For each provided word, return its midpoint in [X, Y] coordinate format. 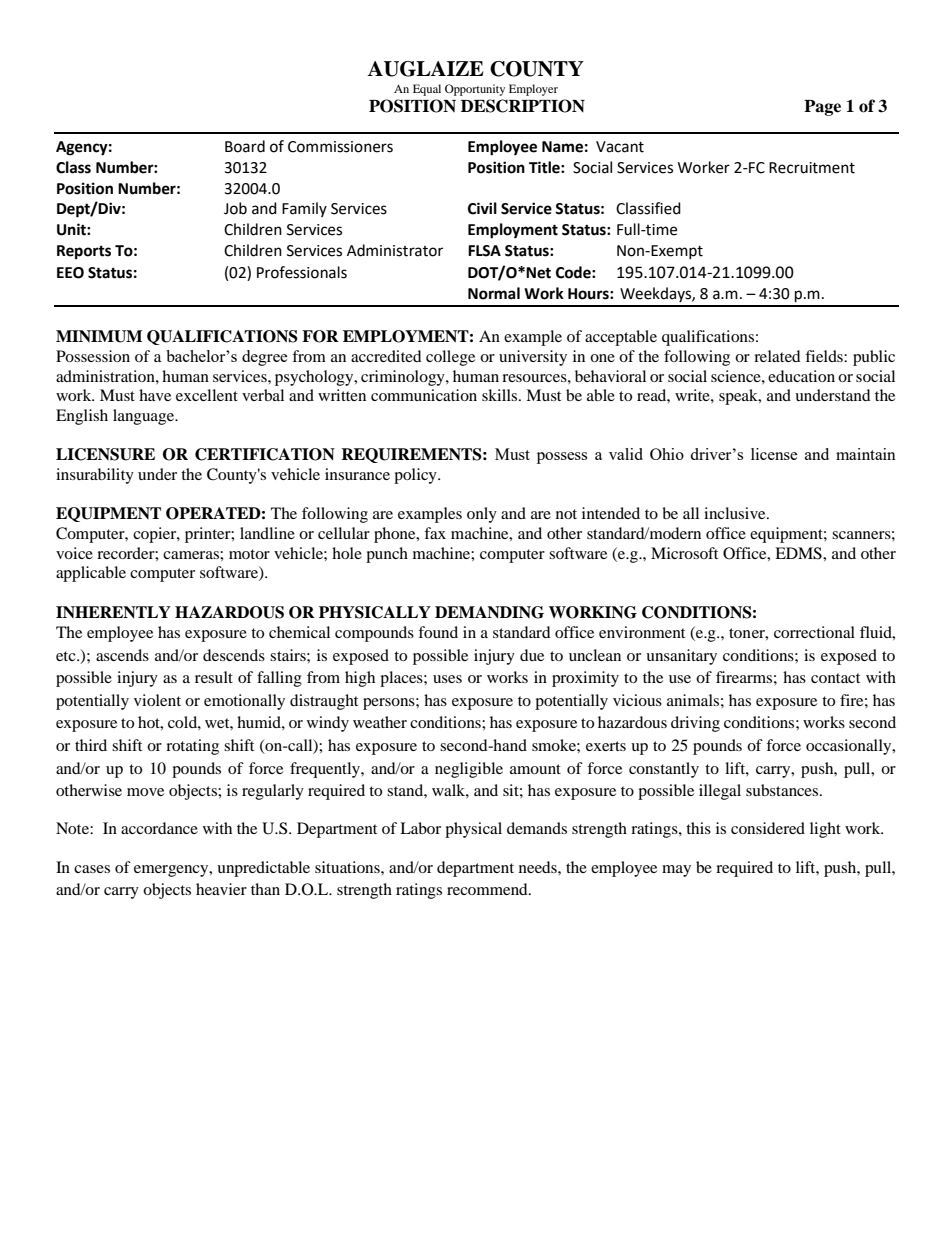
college [450, 358]
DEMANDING [489, 612]
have [155, 395]
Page [822, 108]
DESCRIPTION [523, 106]
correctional [814, 632]
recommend [488, 889]
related [777, 356]
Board [245, 146]
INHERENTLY [113, 612]
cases [92, 869]
